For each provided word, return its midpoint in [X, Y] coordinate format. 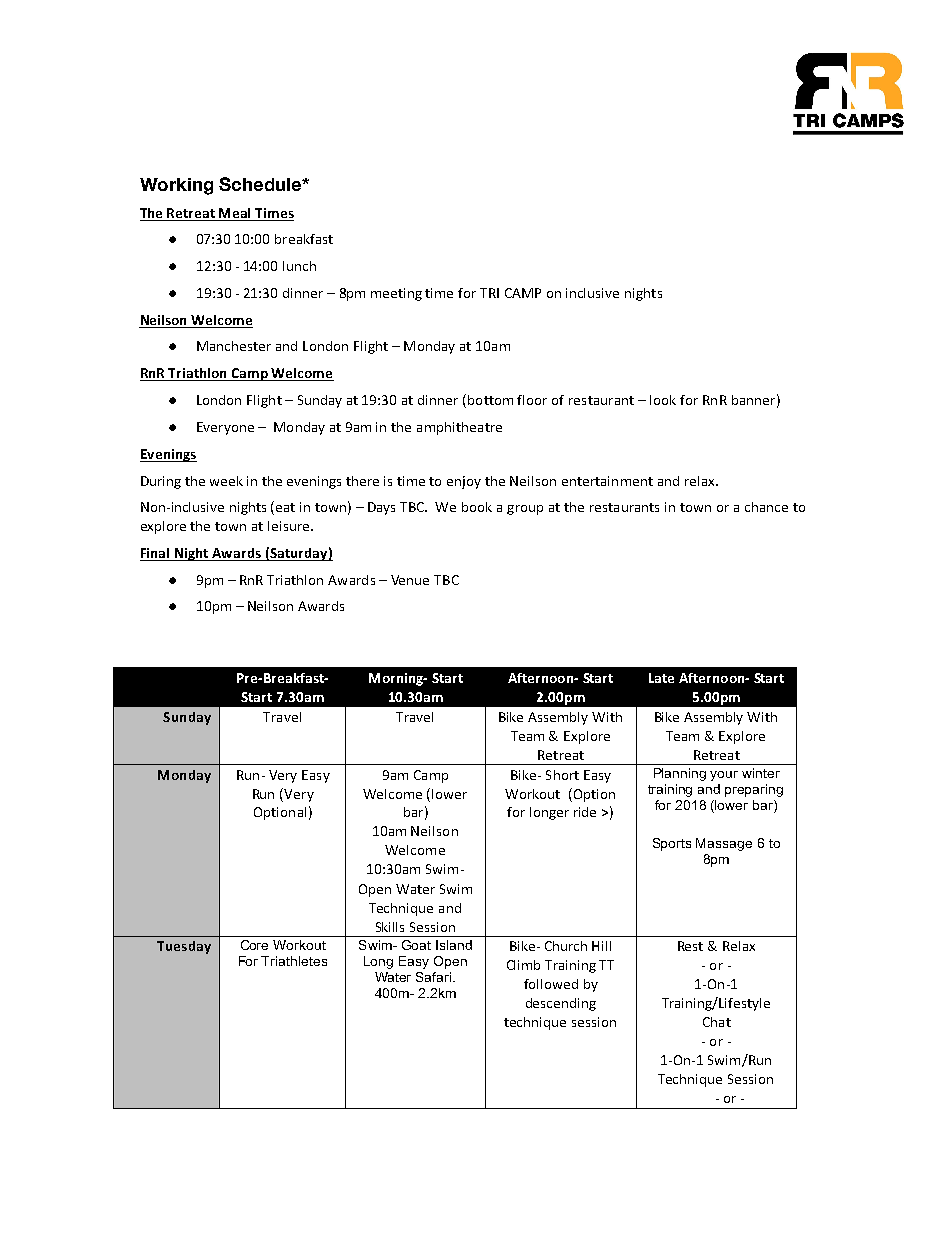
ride [585, 812]
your [724, 776]
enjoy [464, 482]
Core [254, 945]
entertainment [607, 481]
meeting [396, 294]
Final [156, 554]
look [663, 400]
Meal [234, 213]
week [226, 481]
